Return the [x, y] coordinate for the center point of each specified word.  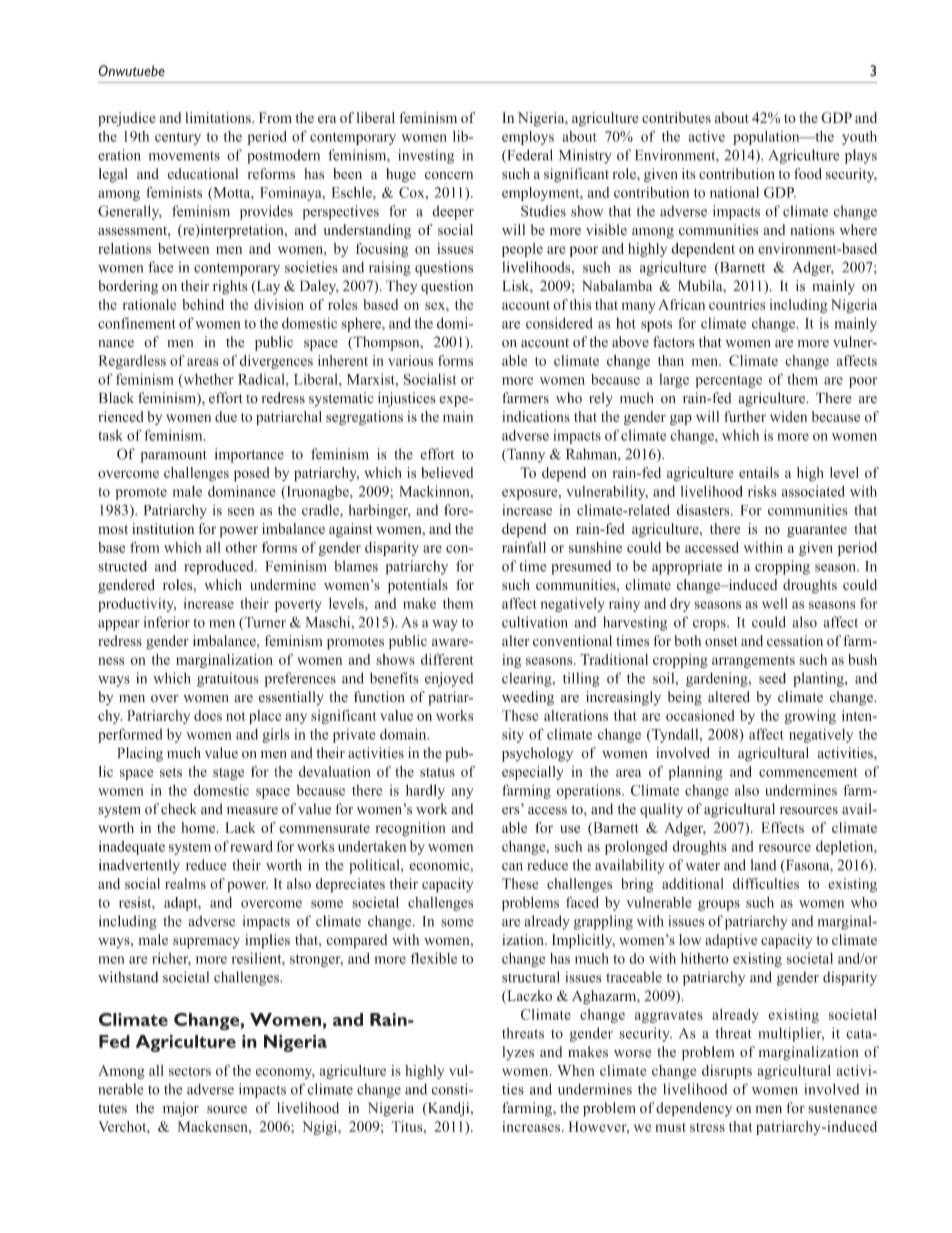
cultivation [535, 622]
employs [528, 138]
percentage [729, 382]
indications [536, 416]
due [226, 416]
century [178, 138]
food [808, 173]
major [181, 1109]
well [775, 603]
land [763, 865]
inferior [167, 622]
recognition [410, 829]
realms [185, 883]
